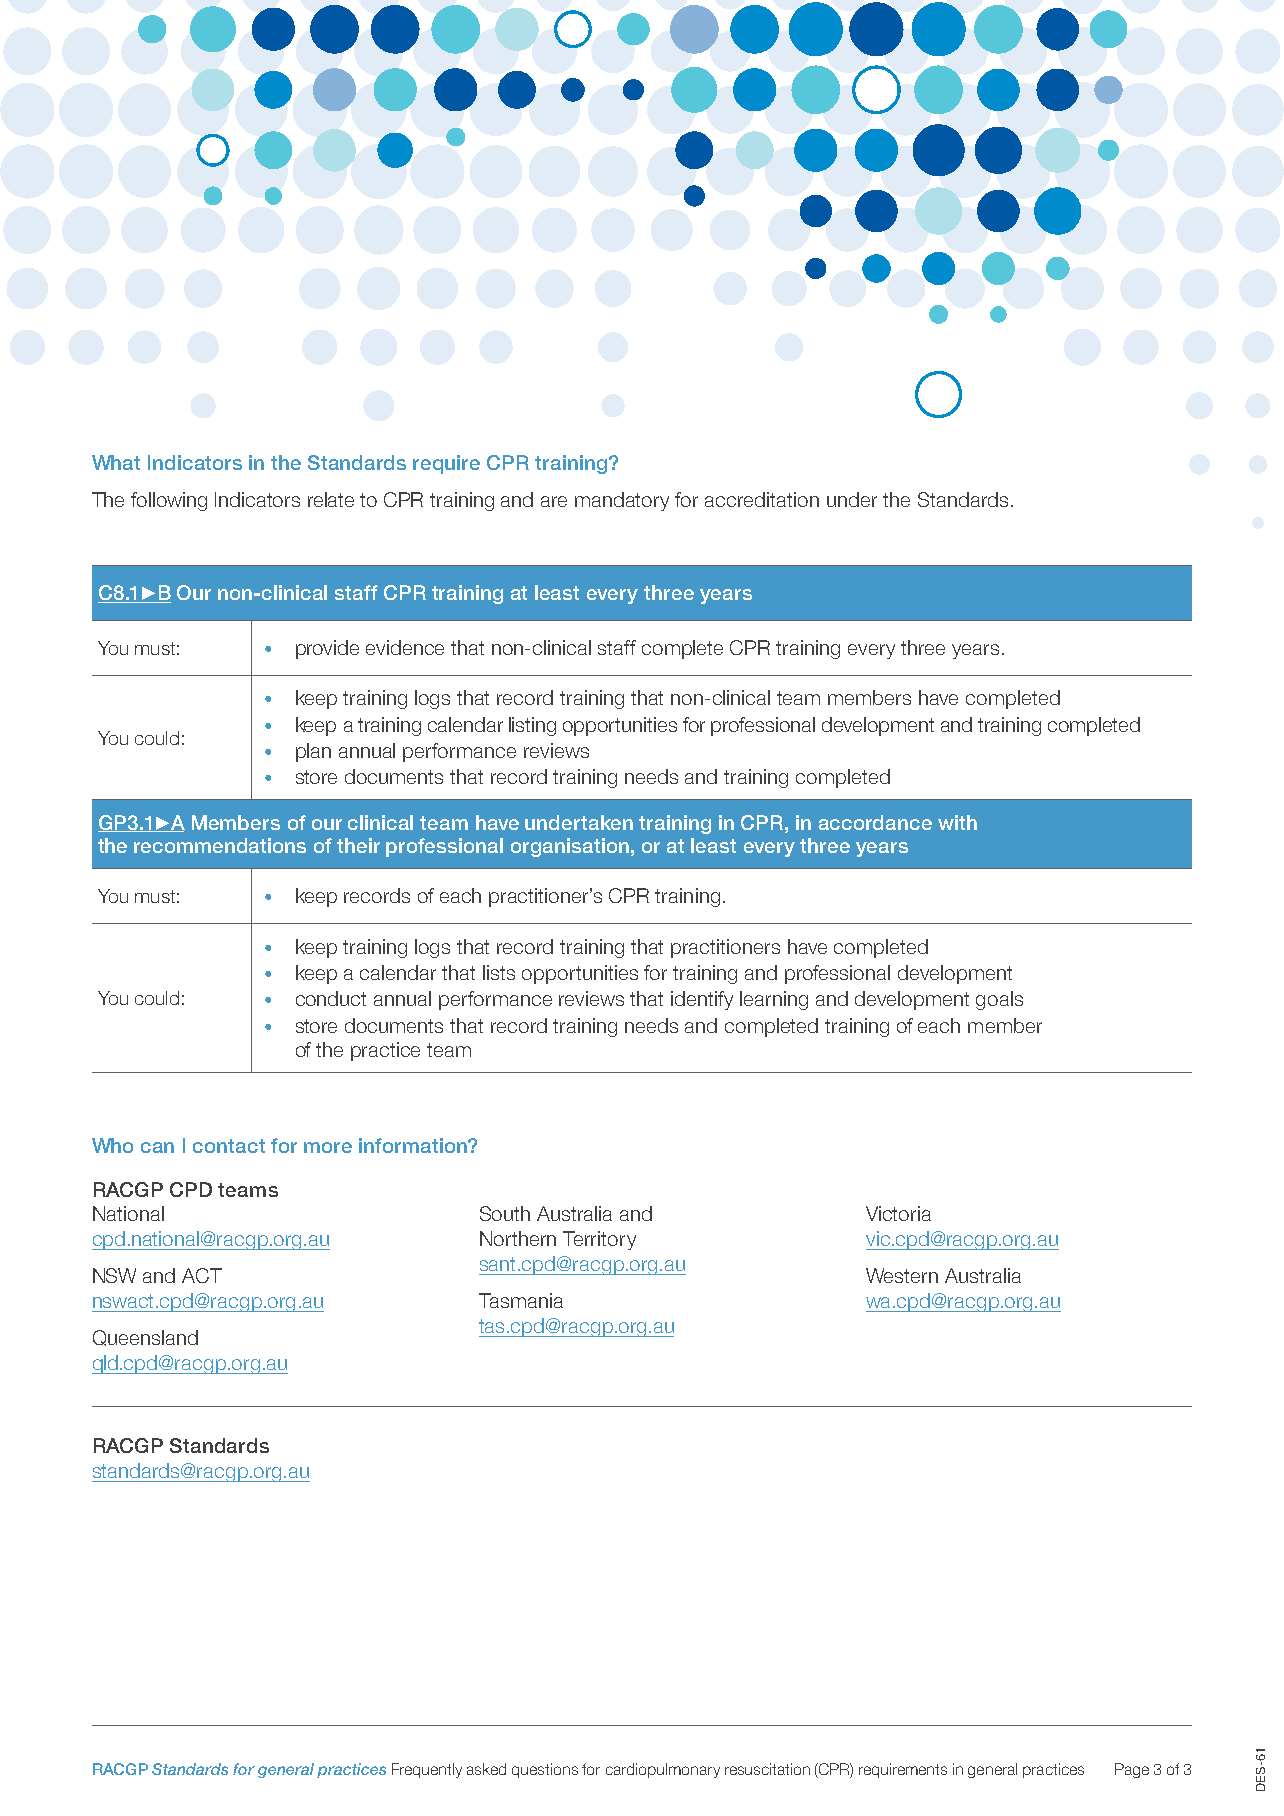 The height and width of the document is (1816, 1284). I want to click on mandatory, so click(622, 501).
